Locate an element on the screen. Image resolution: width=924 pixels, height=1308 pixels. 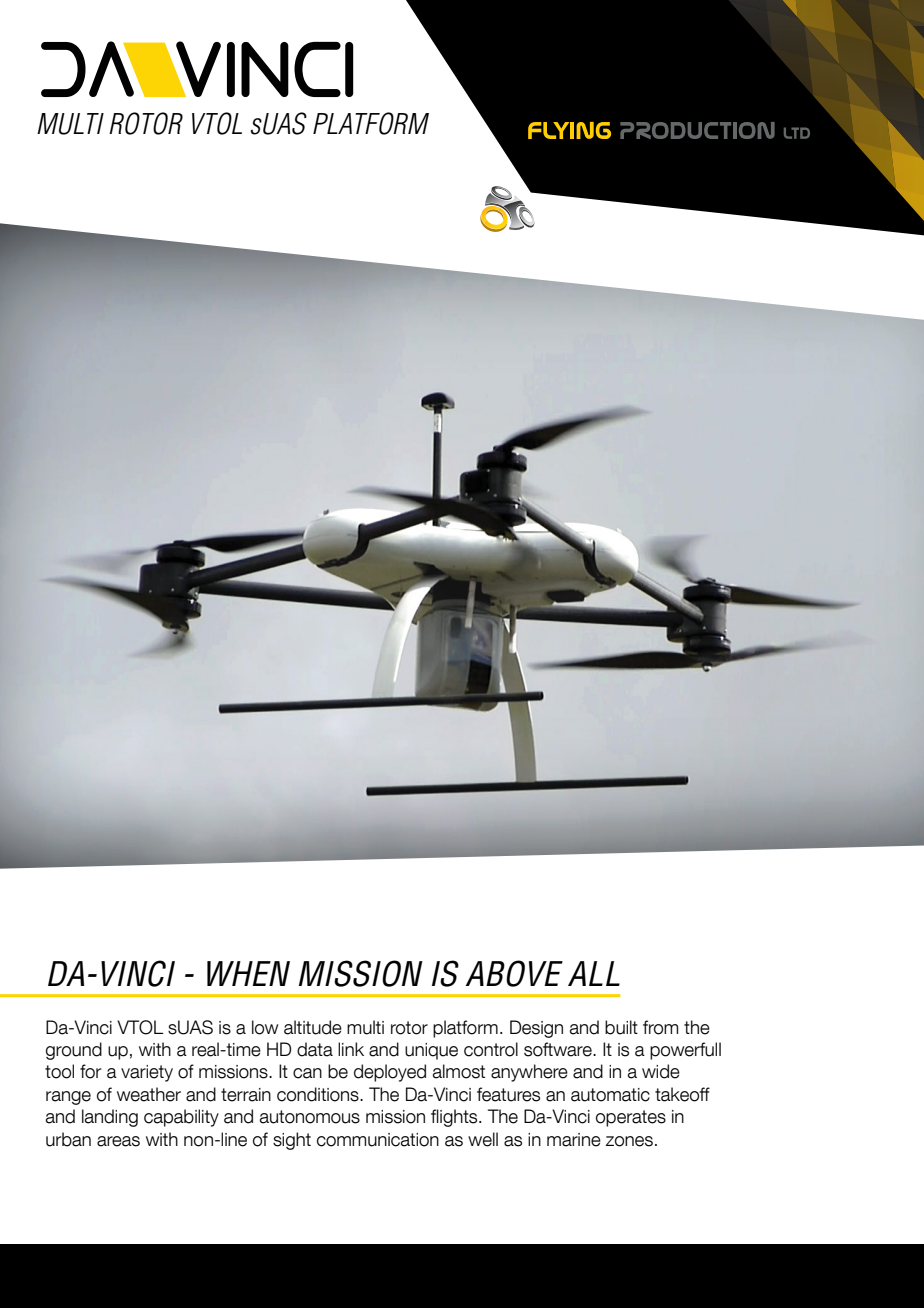
link is located at coordinates (351, 1049).
